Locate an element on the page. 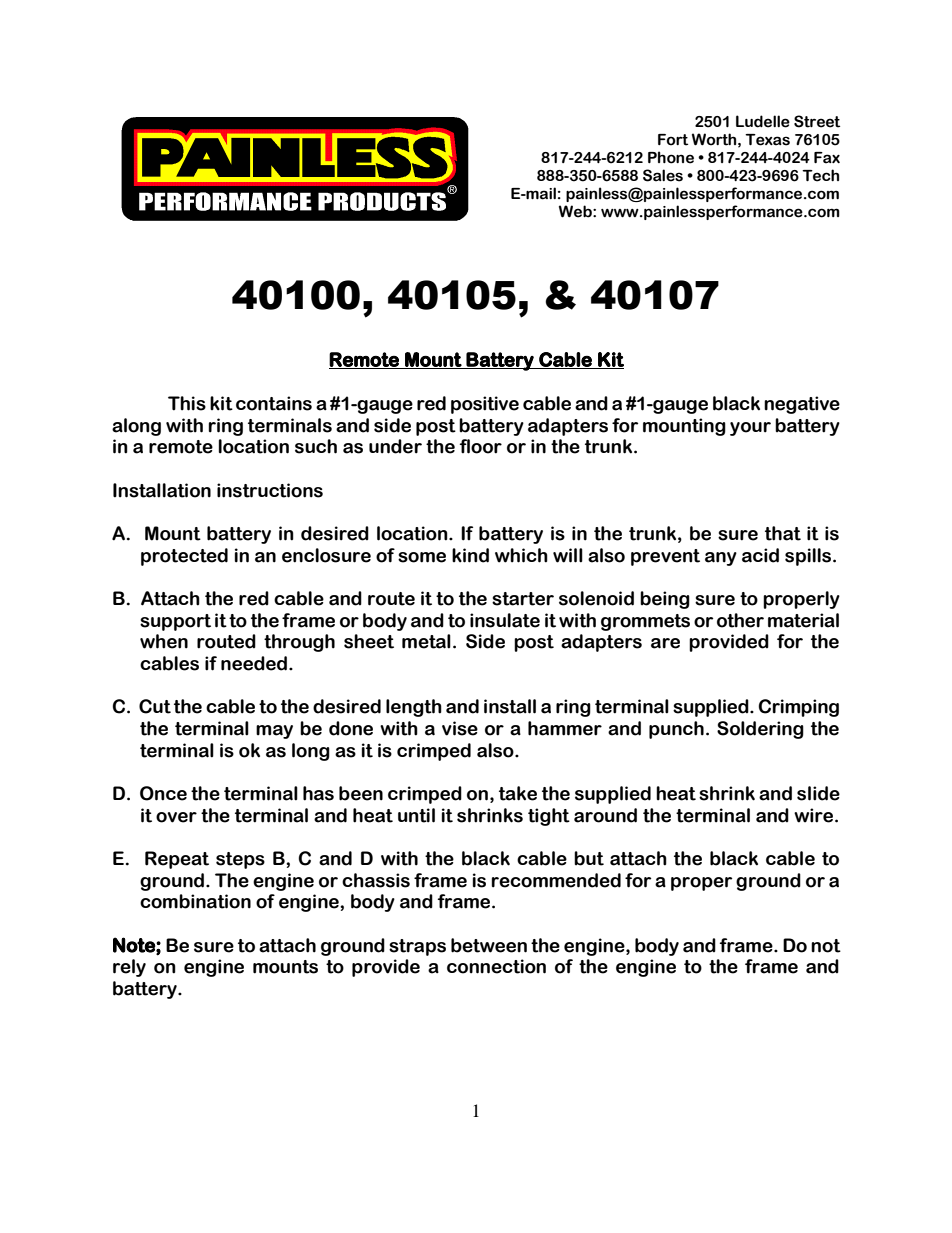 Image resolution: width=952 pixels, height=1233 pixels. take is located at coordinates (518, 793).
